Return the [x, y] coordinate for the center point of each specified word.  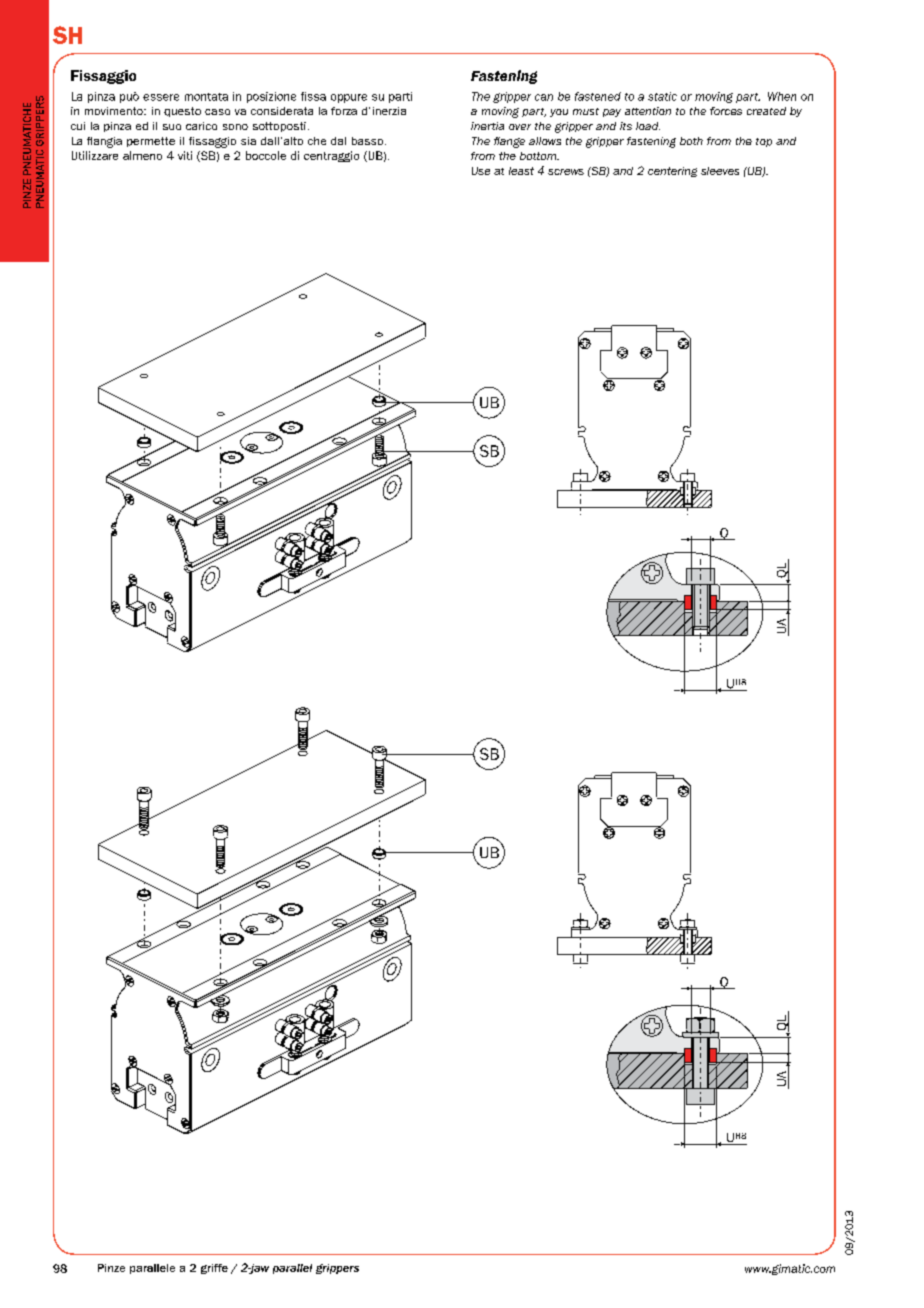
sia [248, 141]
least [521, 171]
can [544, 97]
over [520, 127]
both [691, 141]
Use [481, 171]
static [662, 96]
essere [161, 97]
